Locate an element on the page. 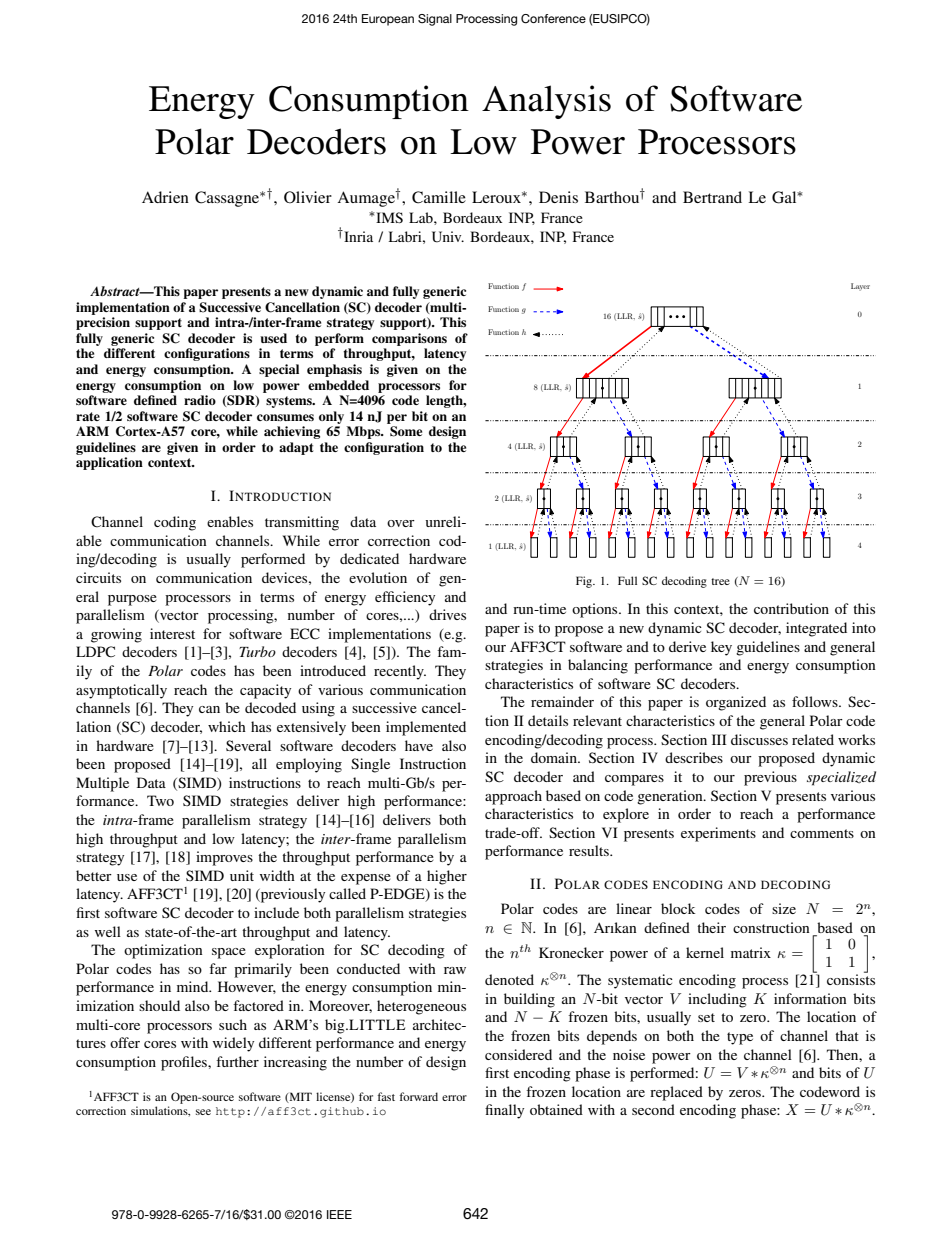  Adrien is located at coordinates (165, 197).
